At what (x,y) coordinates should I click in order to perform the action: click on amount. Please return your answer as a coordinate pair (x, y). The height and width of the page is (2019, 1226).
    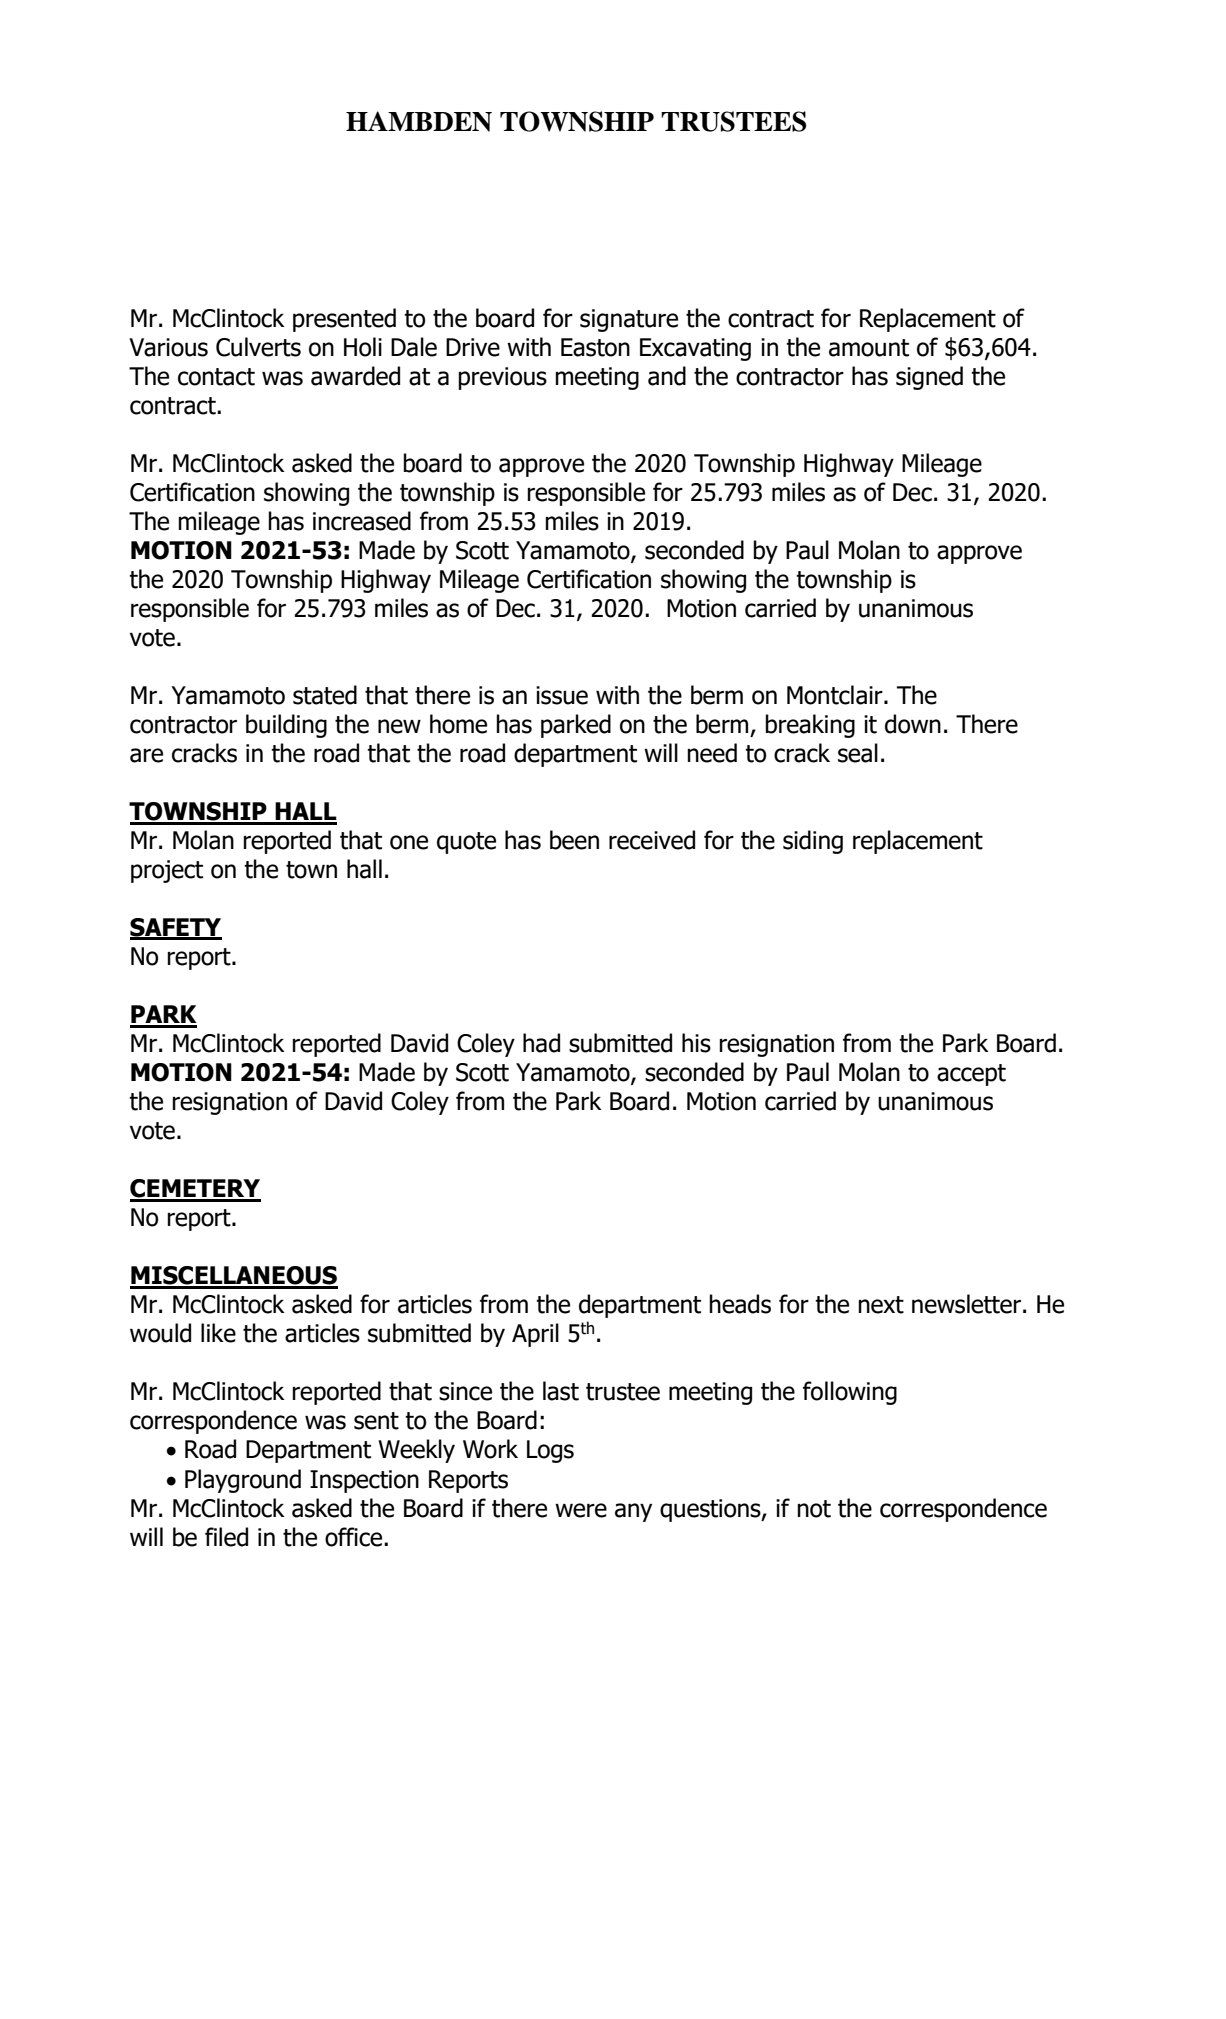
    Looking at the image, I should click on (869, 348).
